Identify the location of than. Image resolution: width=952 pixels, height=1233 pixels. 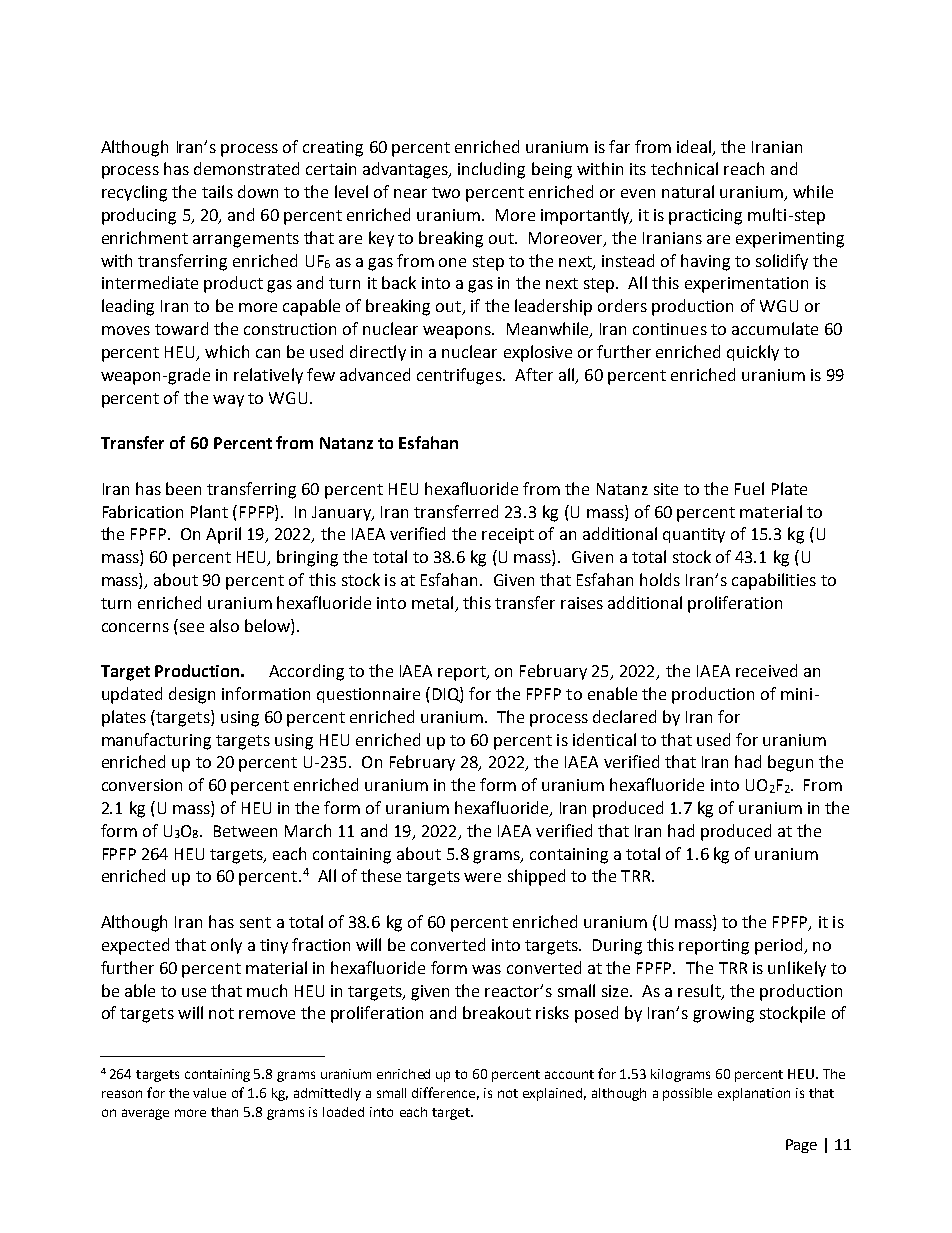
(224, 1112).
